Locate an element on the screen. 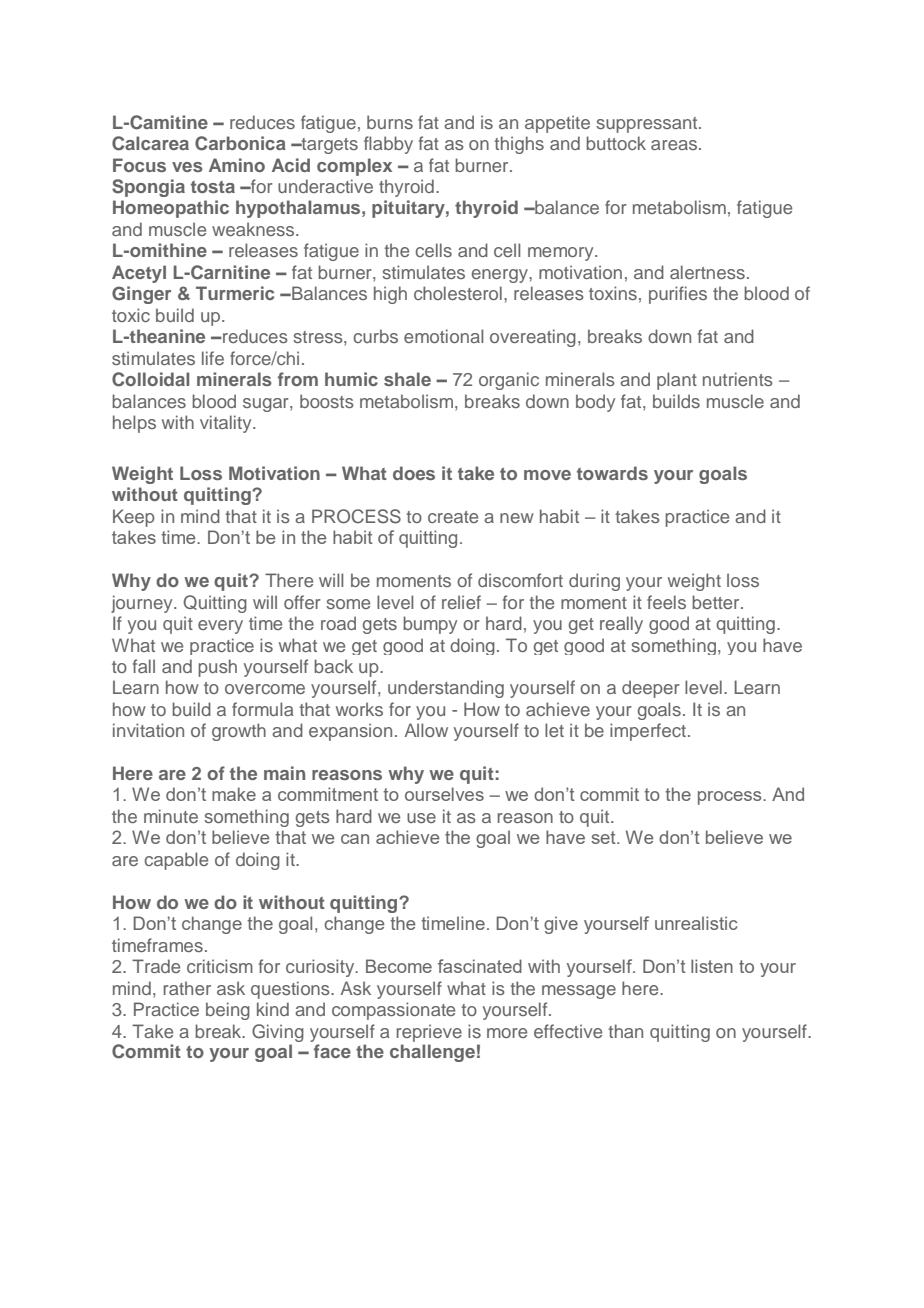  than is located at coordinates (625, 1031).
